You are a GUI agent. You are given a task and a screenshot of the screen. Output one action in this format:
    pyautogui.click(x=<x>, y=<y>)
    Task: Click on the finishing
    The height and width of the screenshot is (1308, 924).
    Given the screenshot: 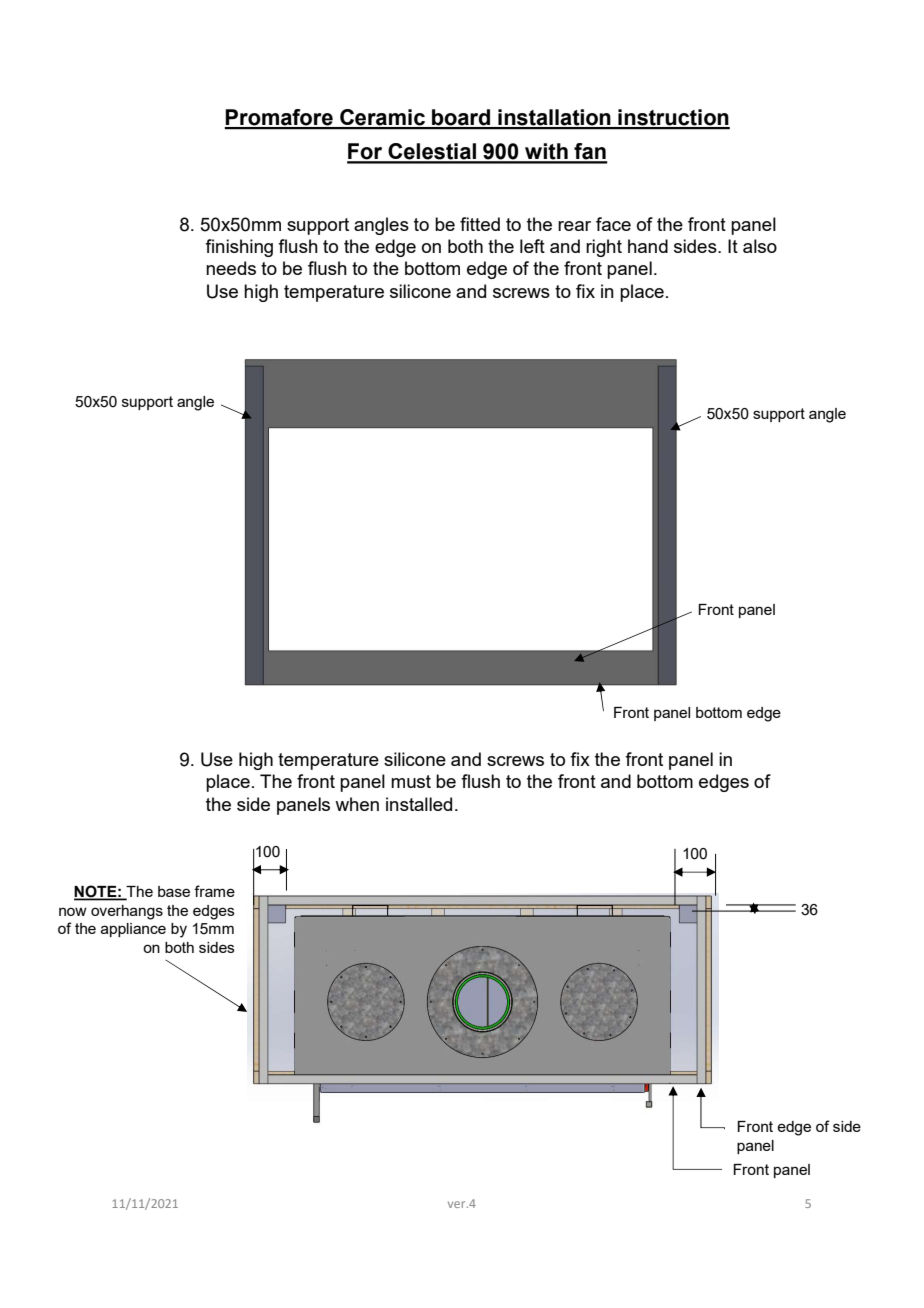 What is the action you would take?
    pyautogui.click(x=239, y=248)
